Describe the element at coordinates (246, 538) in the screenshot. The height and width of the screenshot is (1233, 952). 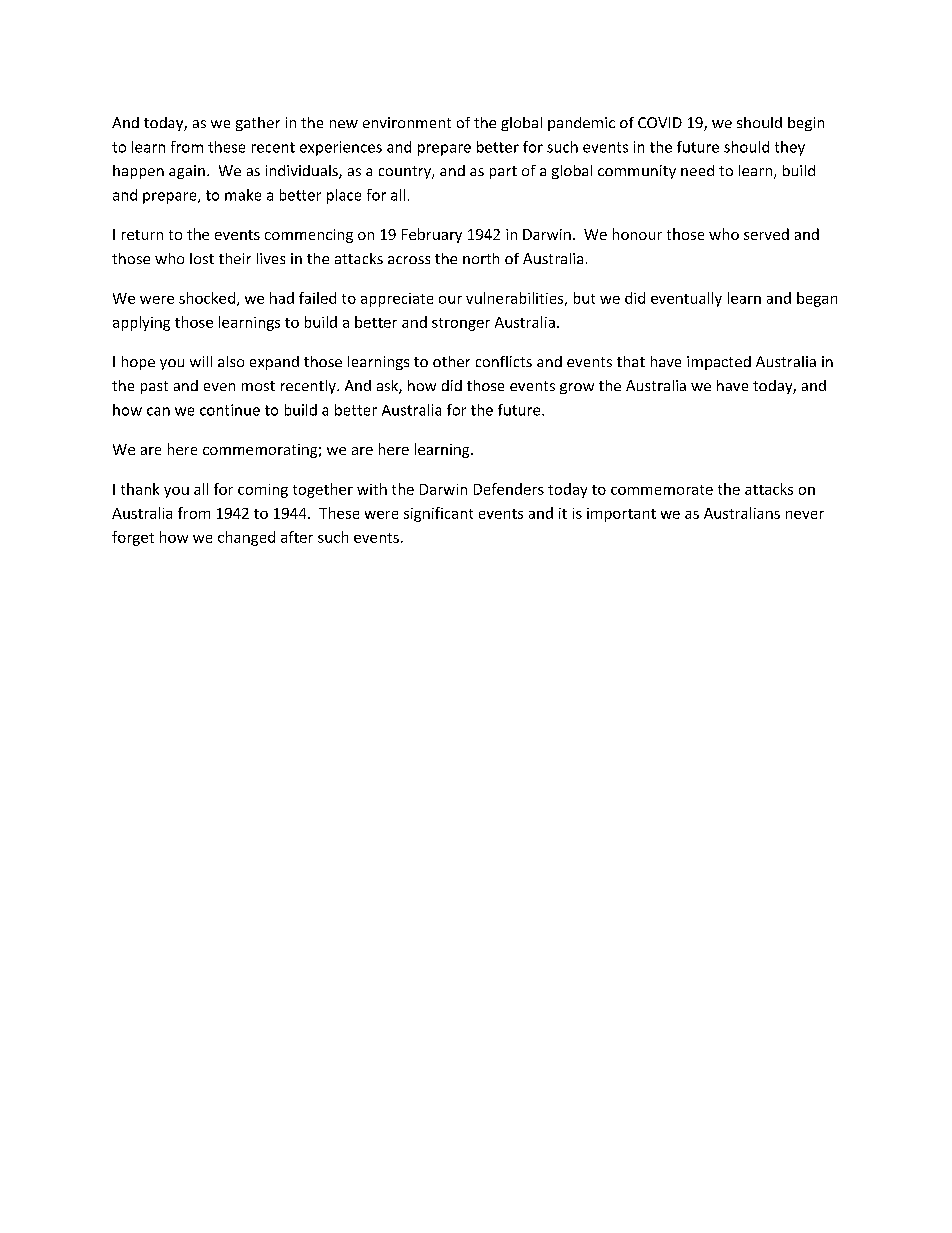
I see `changed` at that location.
